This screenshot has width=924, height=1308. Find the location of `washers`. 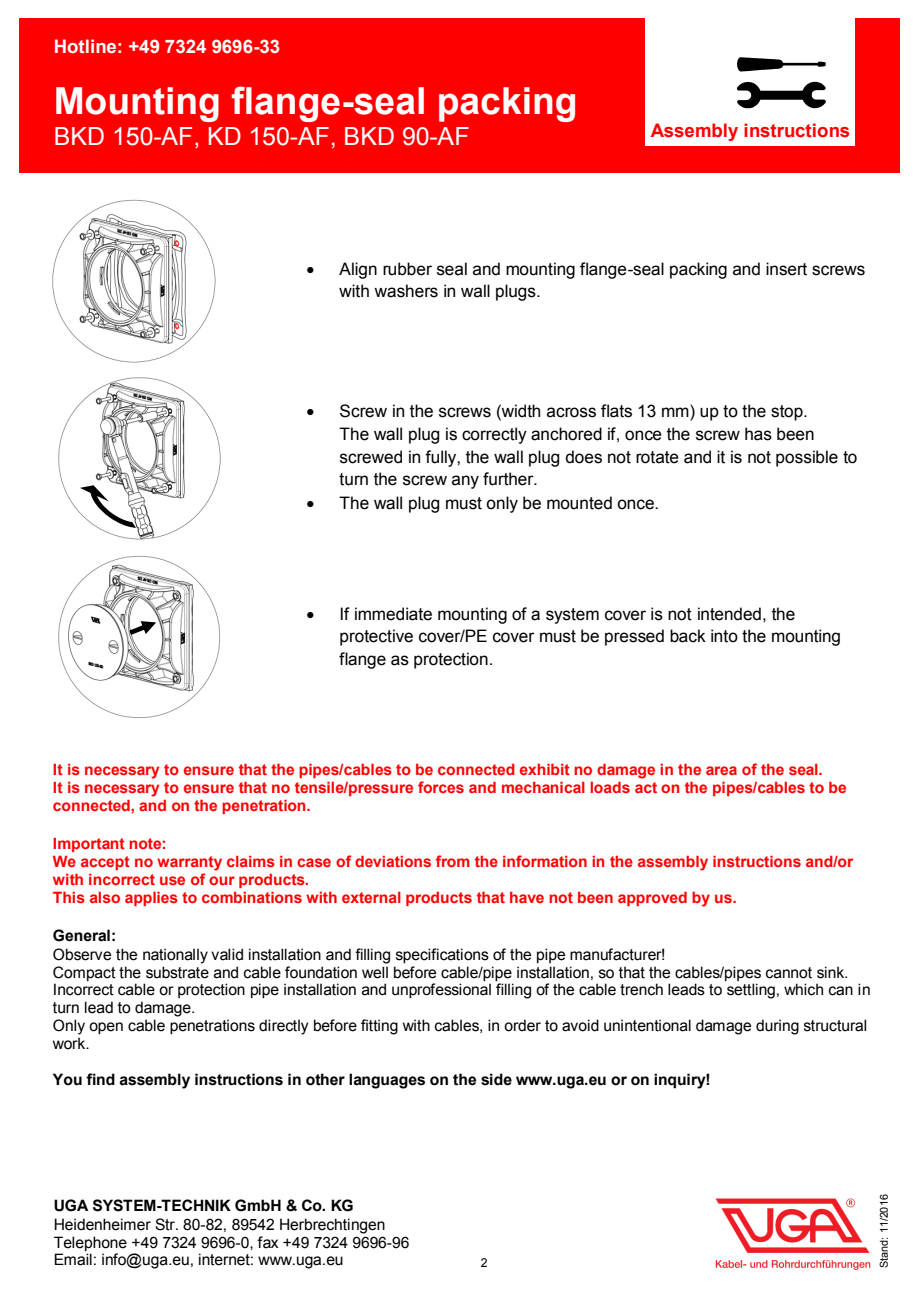

washers is located at coordinates (406, 291).
